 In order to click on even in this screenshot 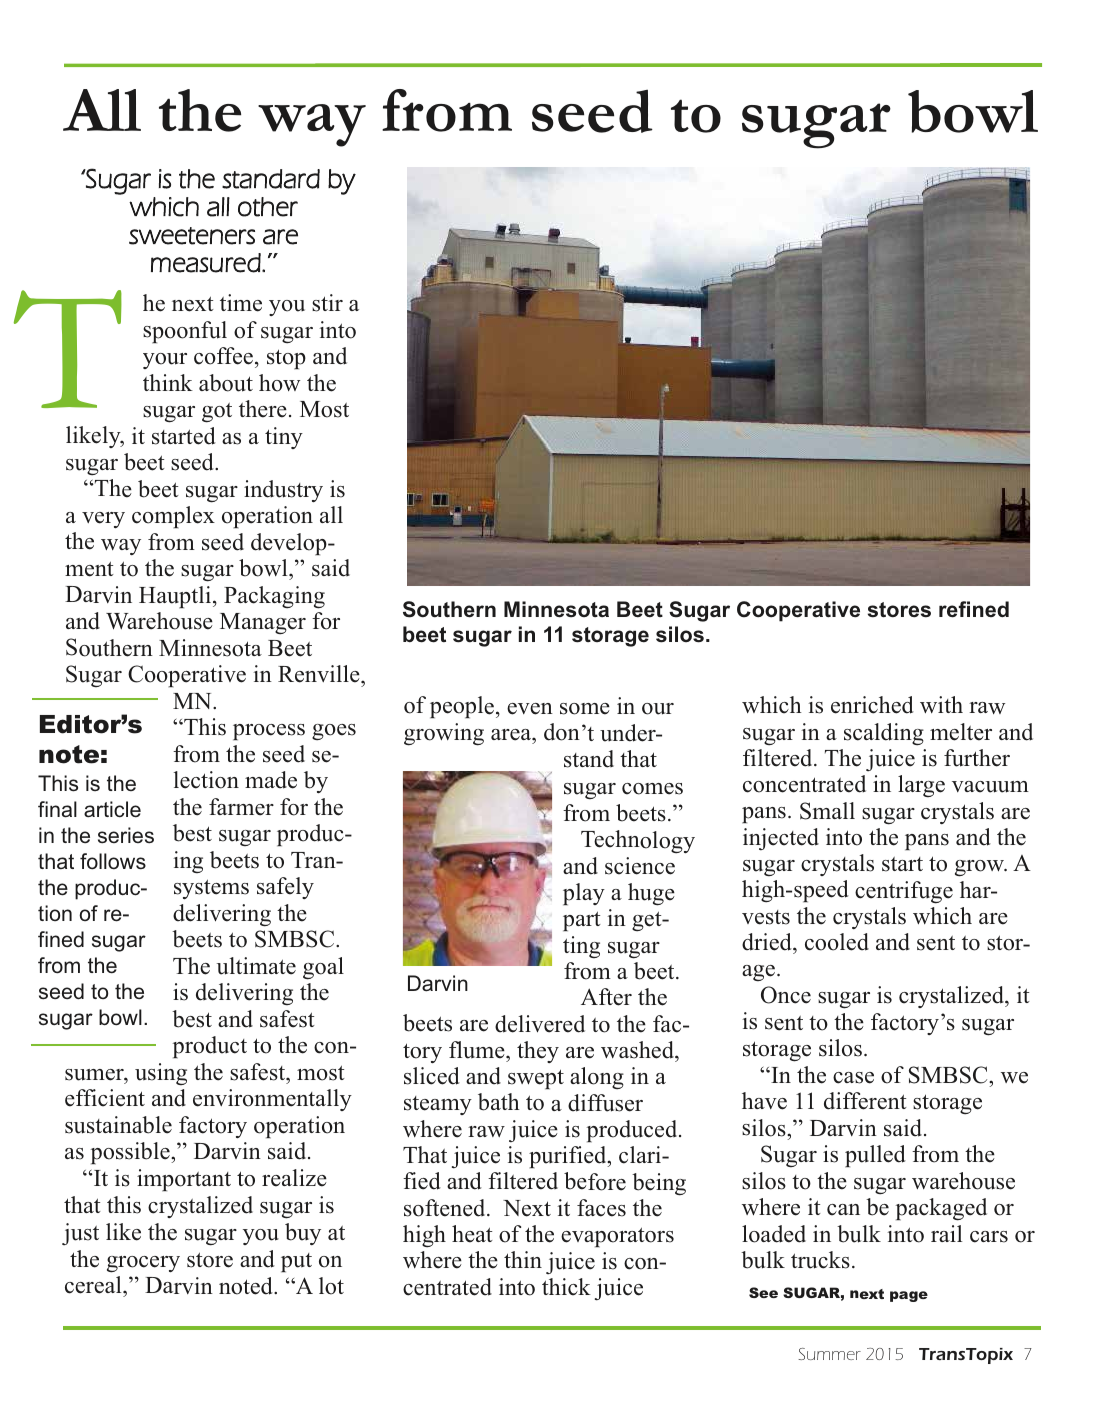, I will do `click(530, 709)`.
